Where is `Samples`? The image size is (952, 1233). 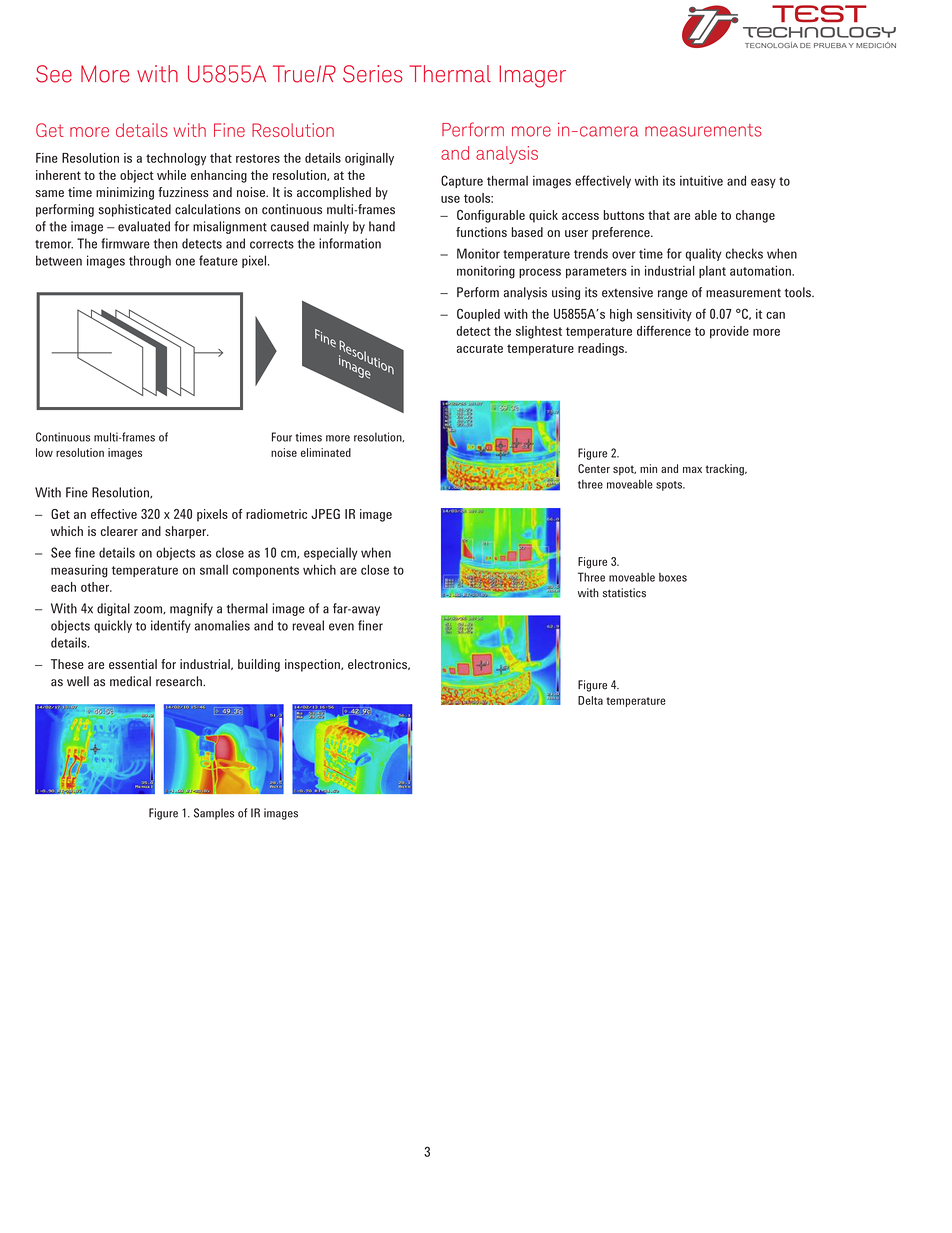
Samples is located at coordinates (214, 814).
